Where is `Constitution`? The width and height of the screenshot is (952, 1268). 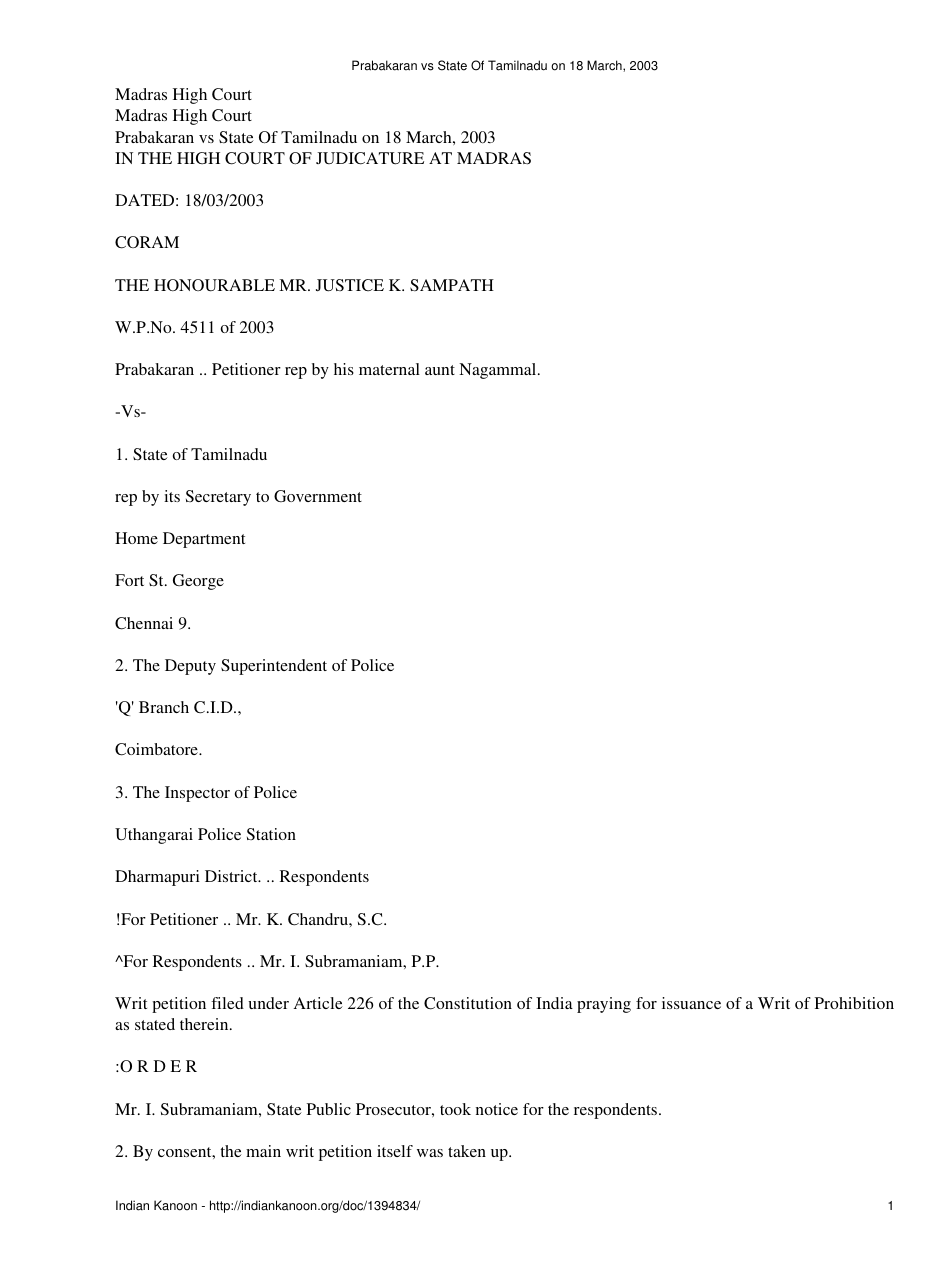 Constitution is located at coordinates (468, 1003).
